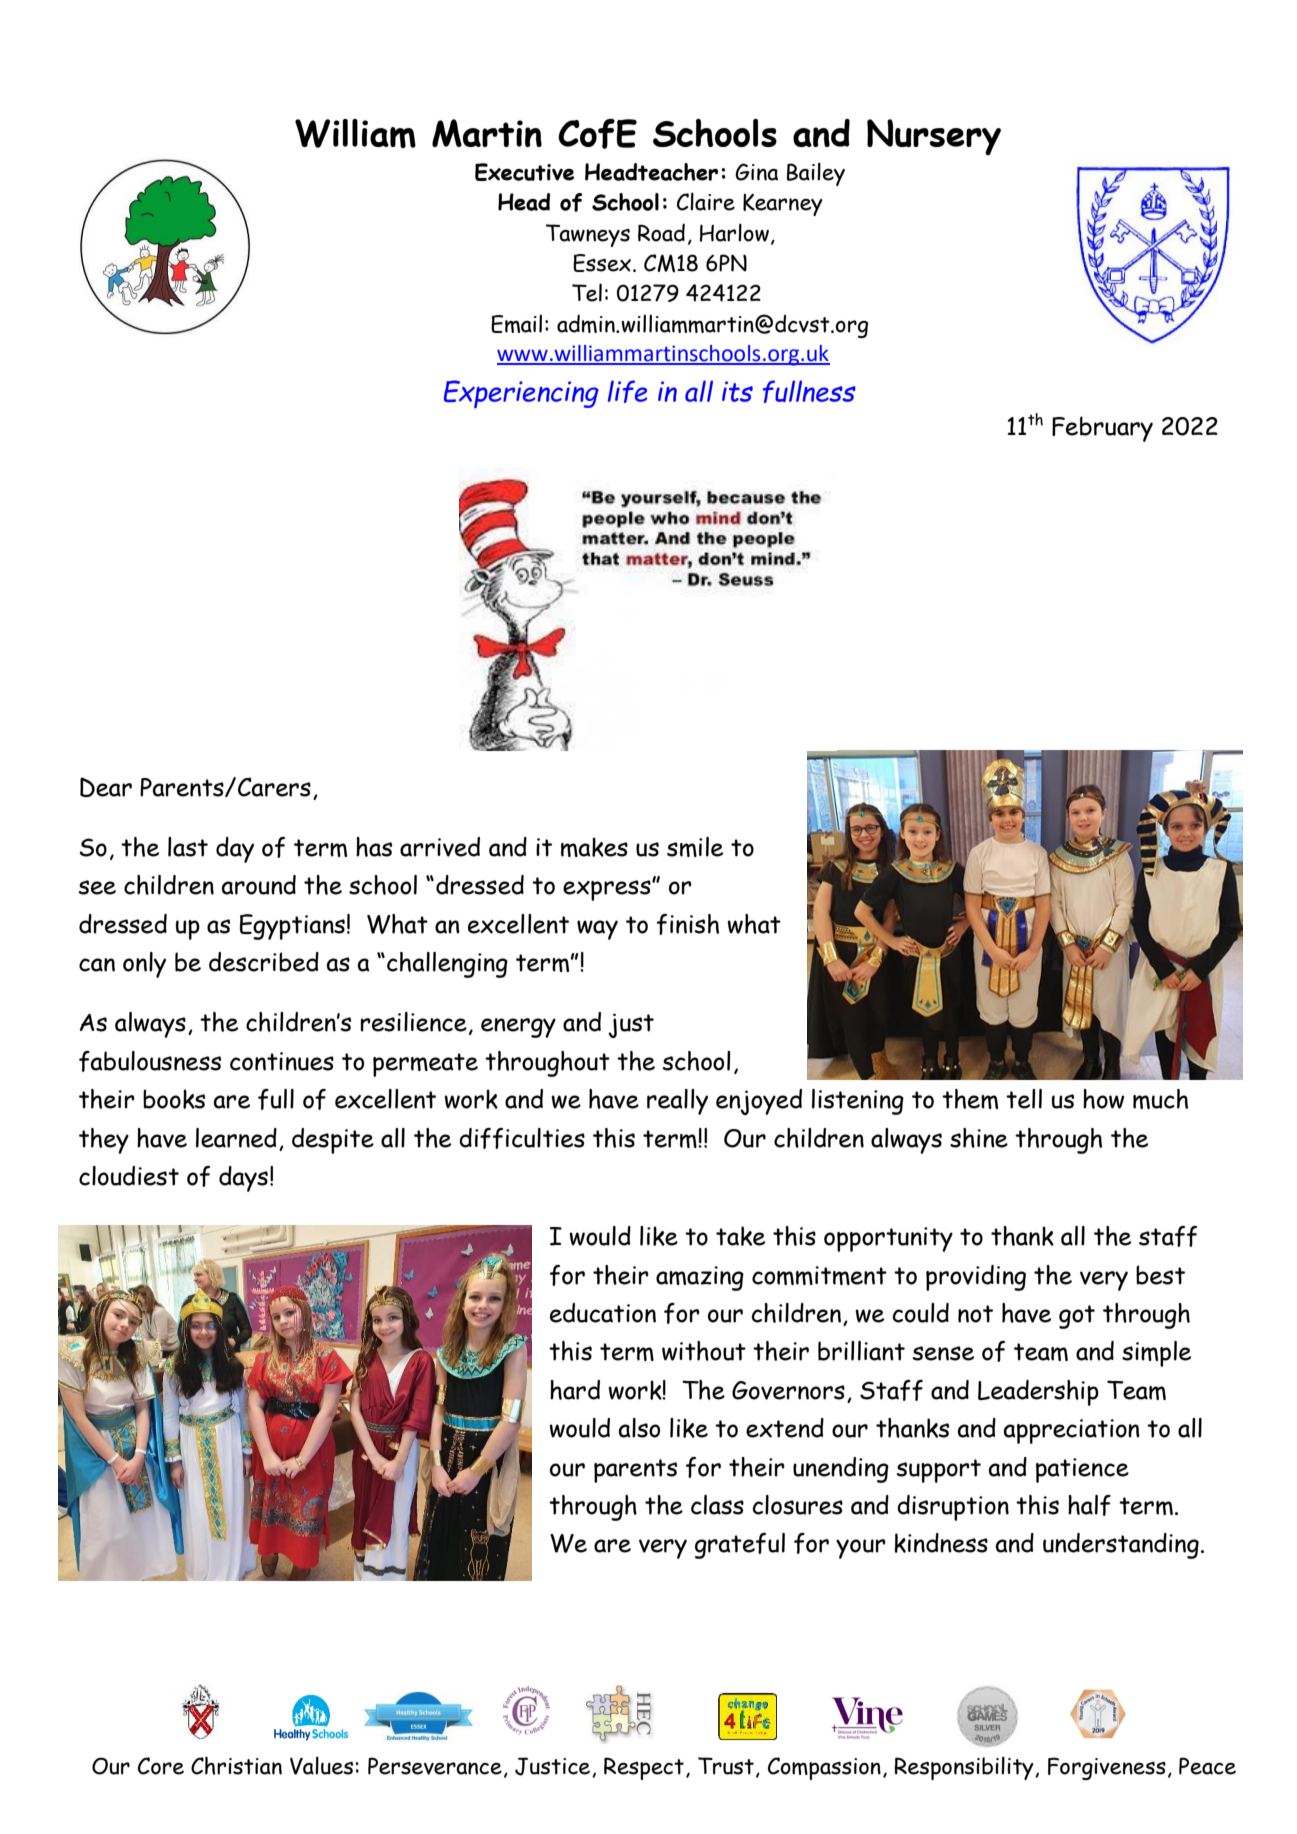 This screenshot has width=1297, height=1834. I want to click on finish, so click(687, 924).
